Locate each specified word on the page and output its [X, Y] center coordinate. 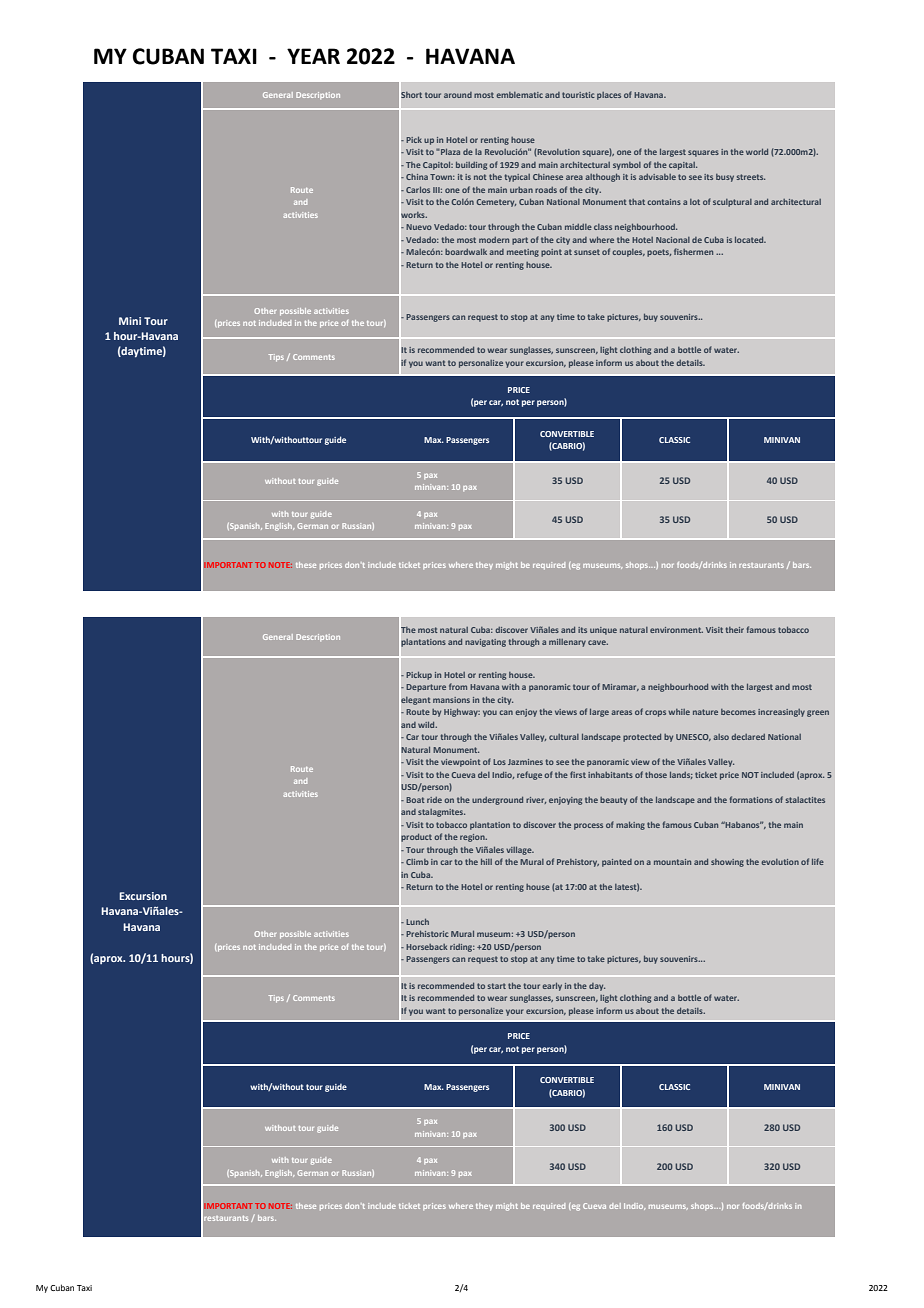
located [750, 240]
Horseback [426, 947]
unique [603, 631]
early [552, 987]
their [735, 630]
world [757, 152]
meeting [523, 253]
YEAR [313, 56]
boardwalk [466, 252]
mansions [451, 700]
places [609, 96]
